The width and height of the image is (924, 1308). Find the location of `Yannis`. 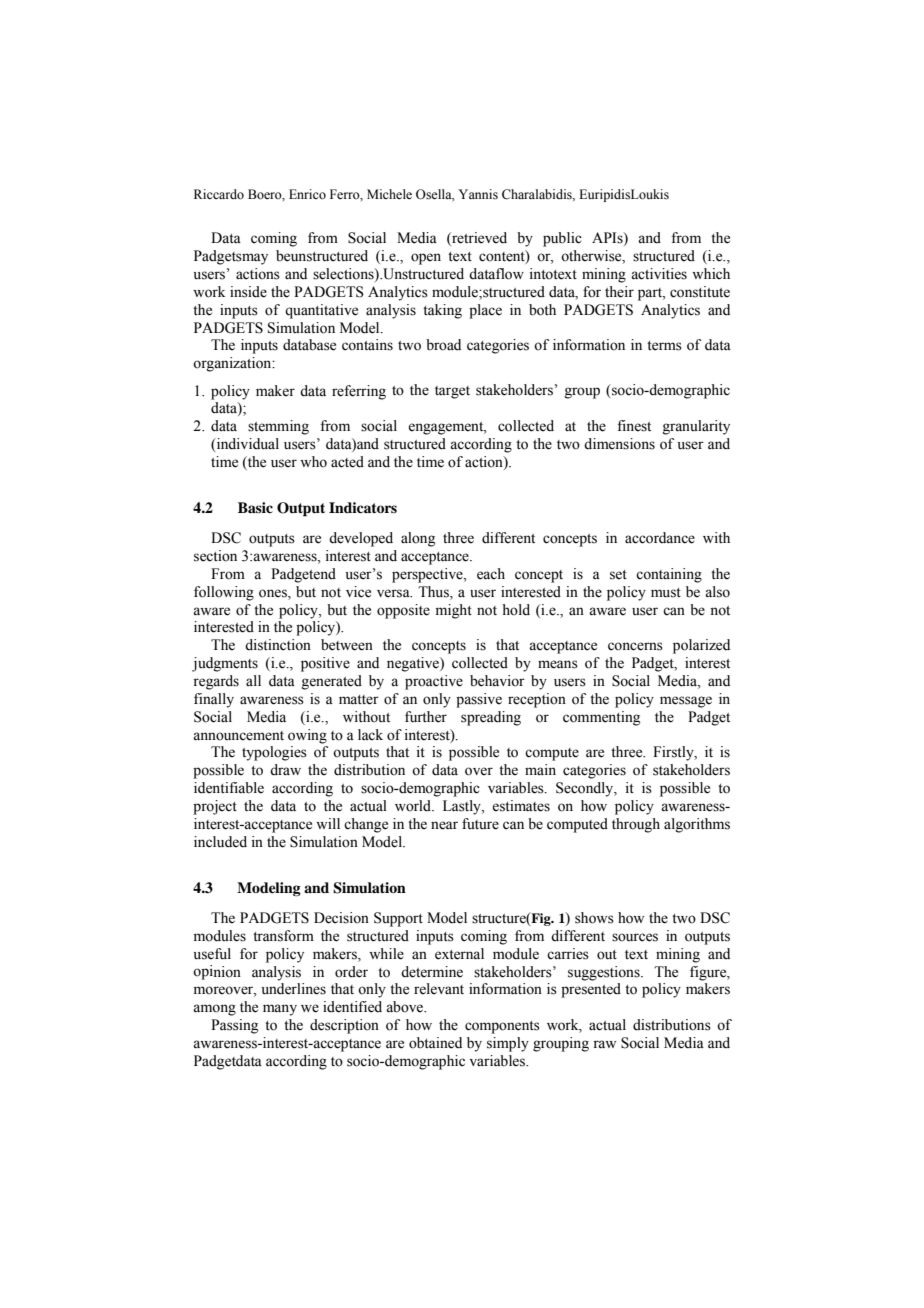

Yannis is located at coordinates (478, 194).
